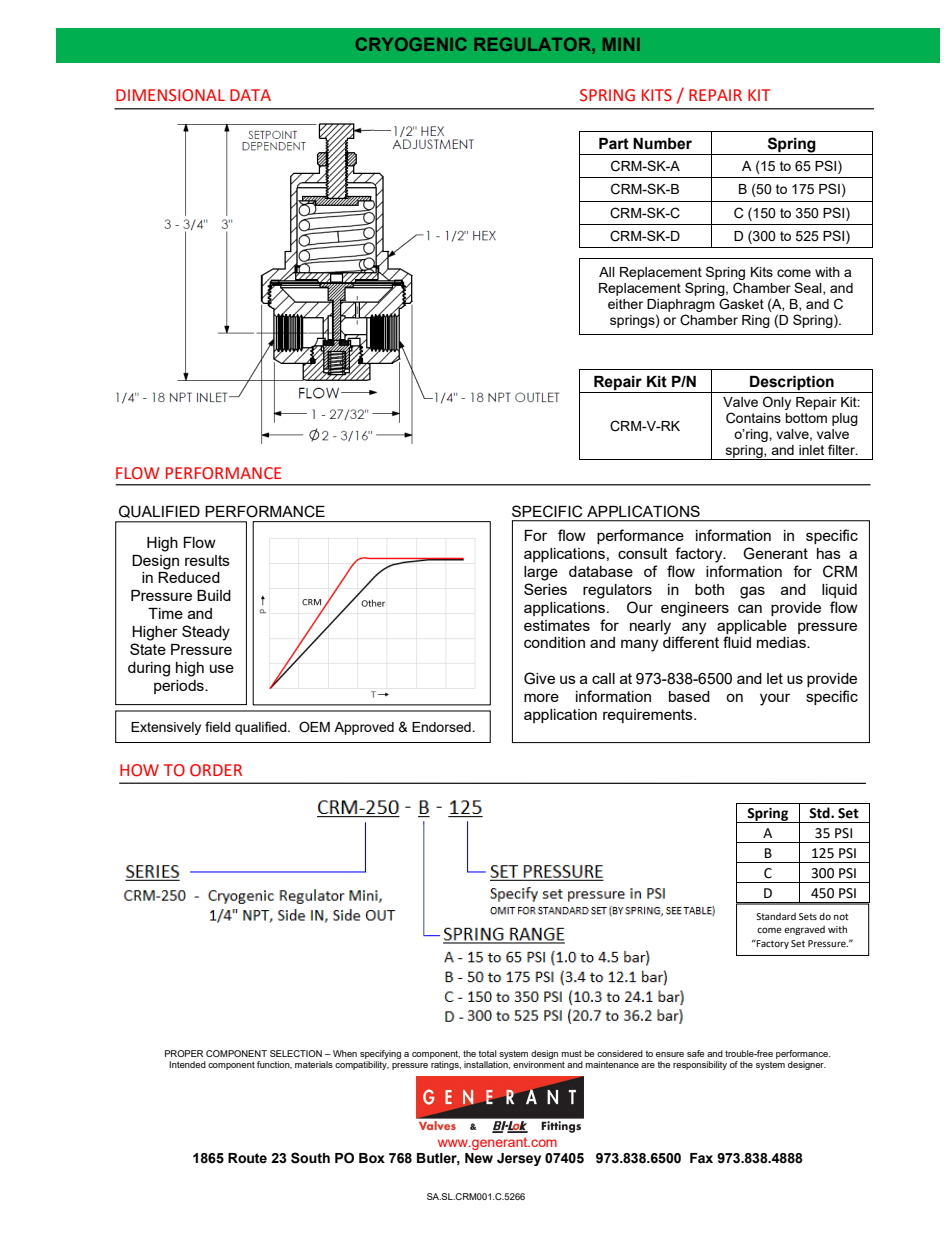  Describe the element at coordinates (750, 608) in the document. I see `can` at that location.
